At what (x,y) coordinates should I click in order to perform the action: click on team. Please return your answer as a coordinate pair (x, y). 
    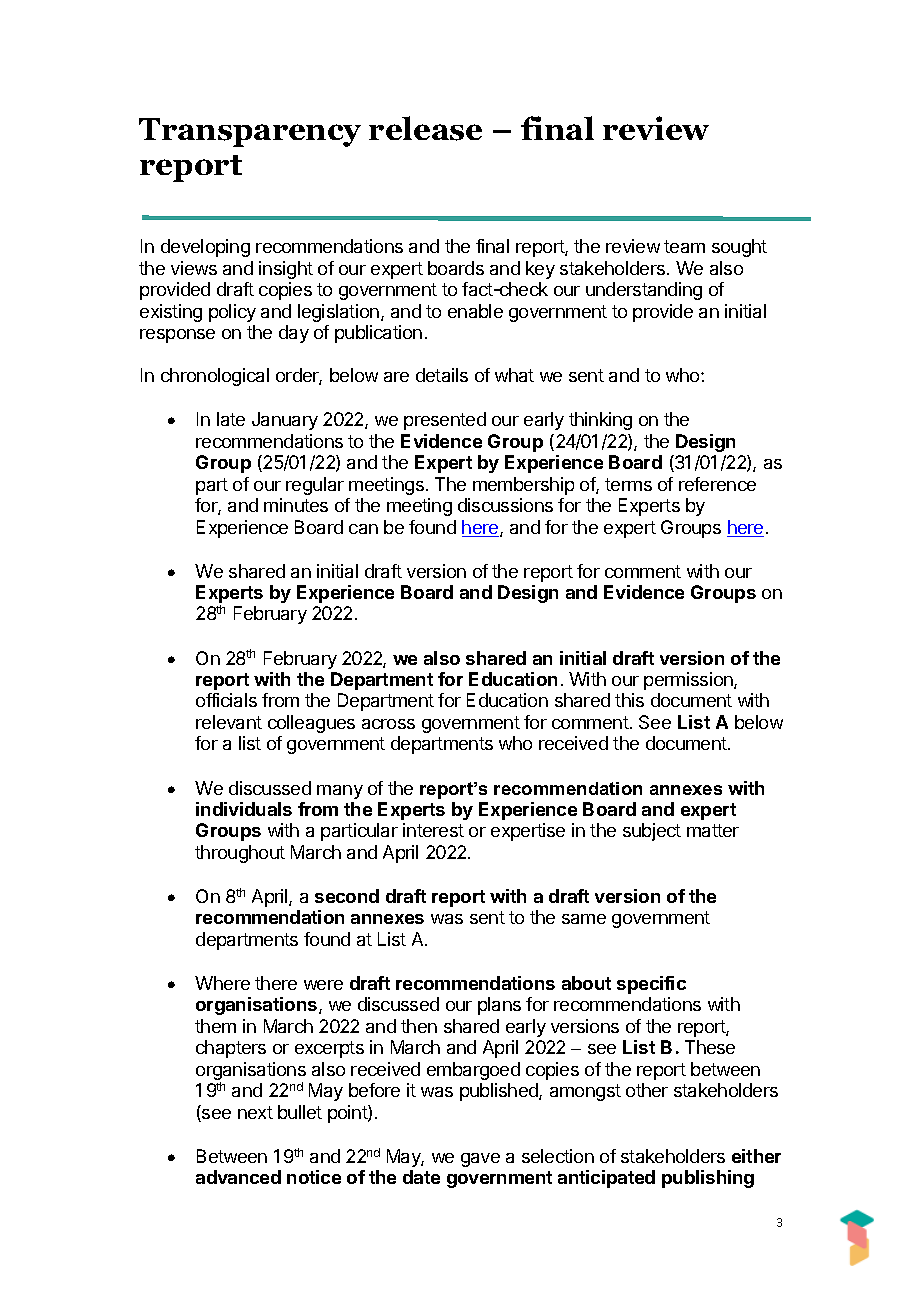
    Looking at the image, I should click on (684, 246).
